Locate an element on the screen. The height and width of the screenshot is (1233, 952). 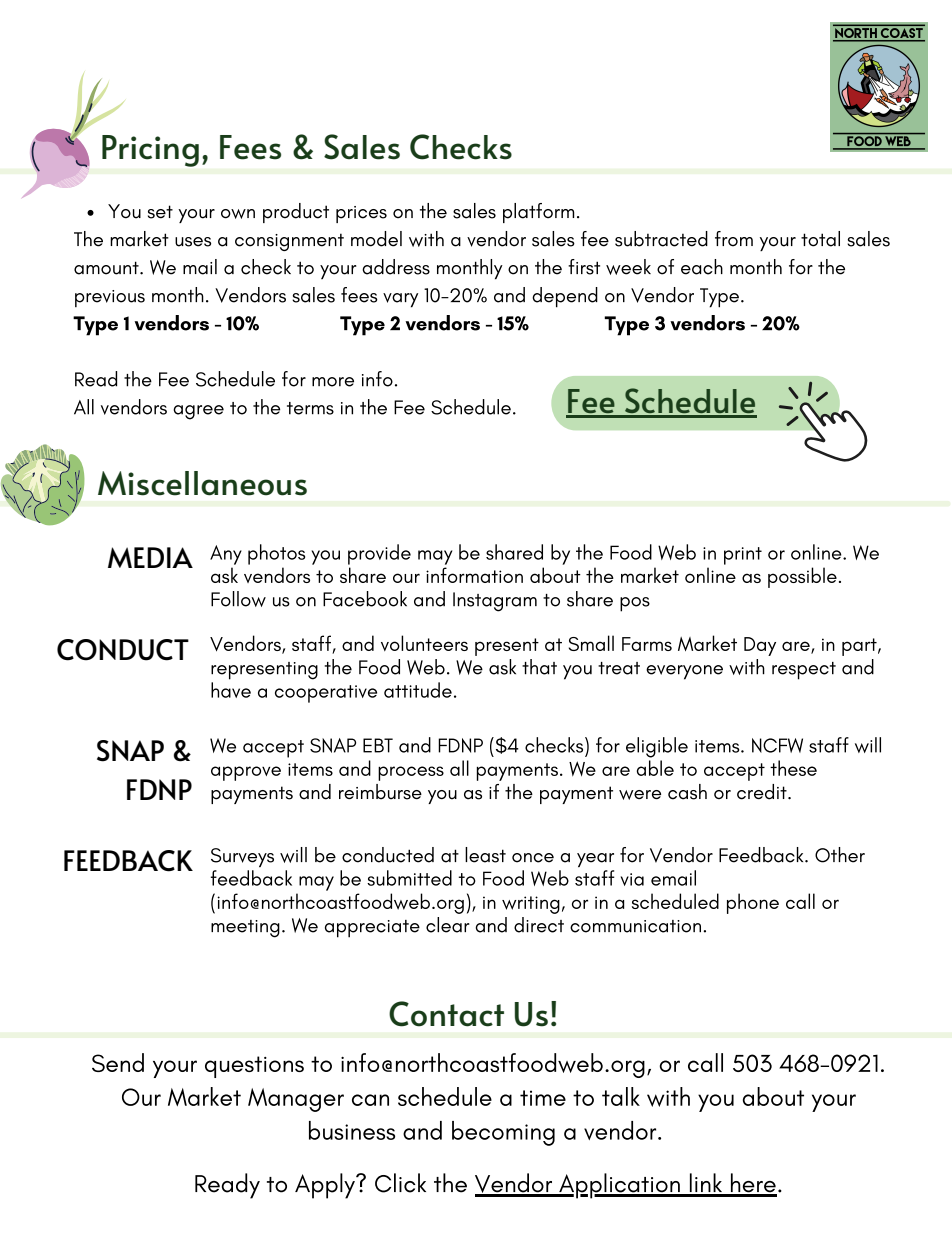
clear is located at coordinates (448, 925).
